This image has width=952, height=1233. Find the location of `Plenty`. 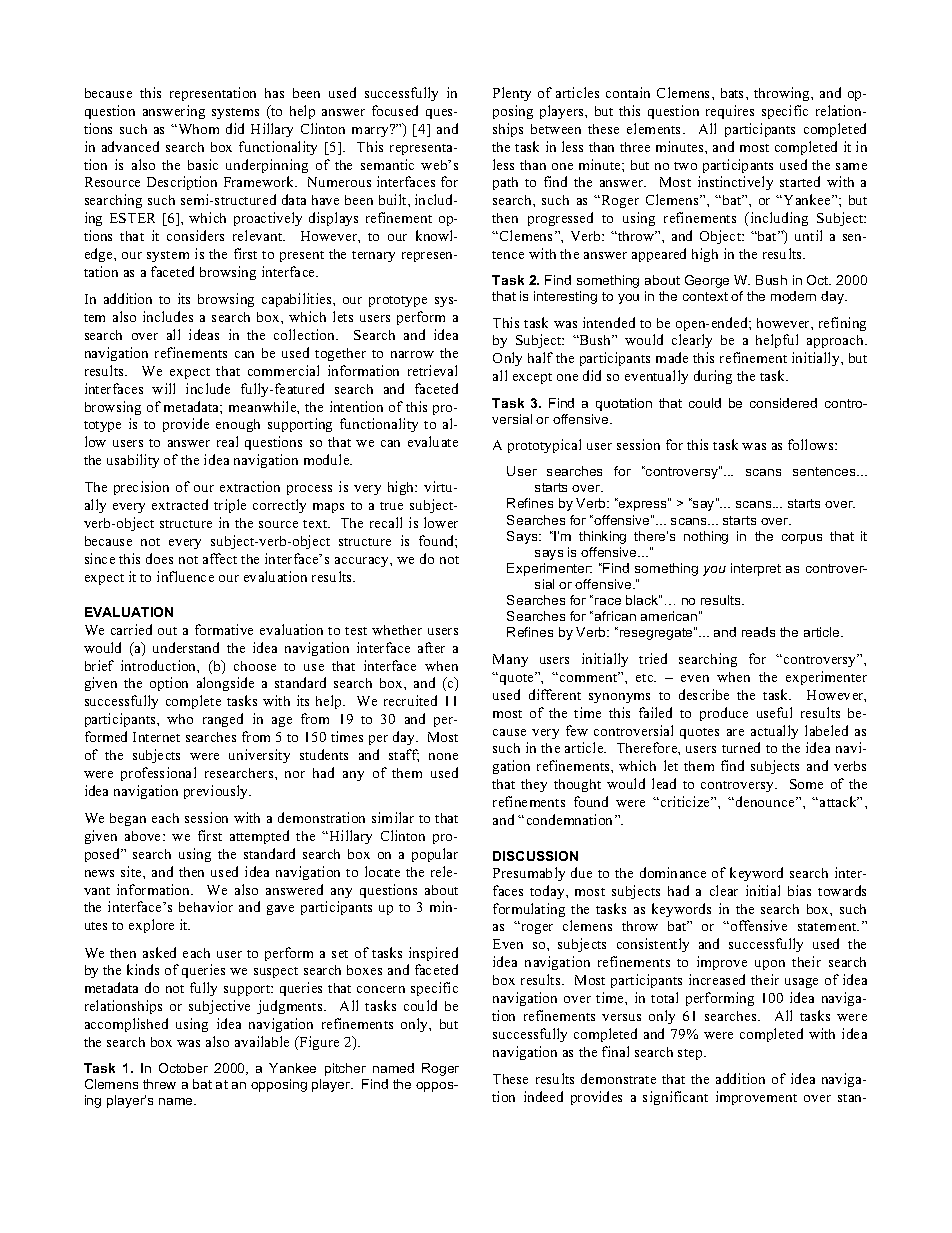

Plenty is located at coordinates (512, 94).
